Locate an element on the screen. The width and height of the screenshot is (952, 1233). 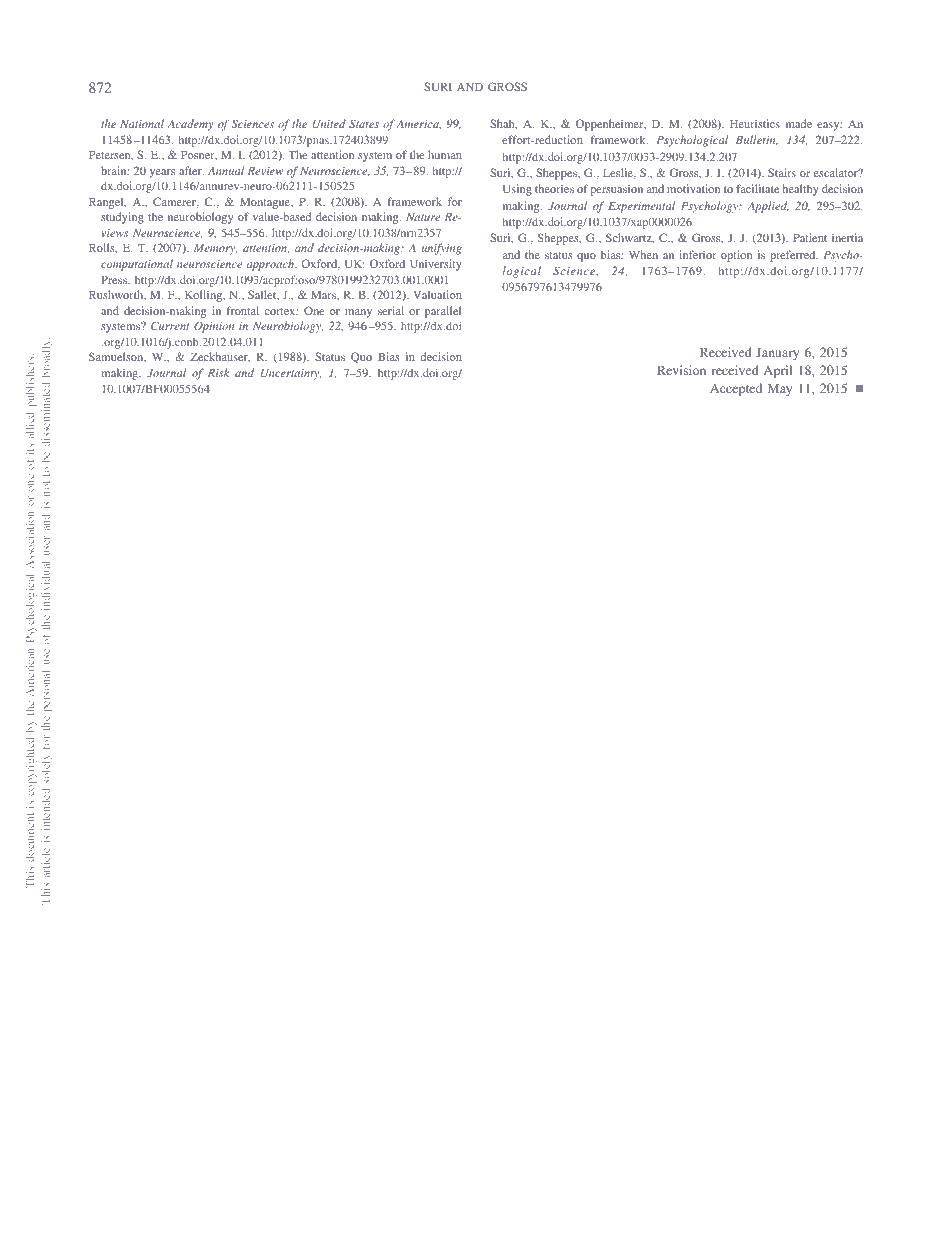
Using is located at coordinates (517, 190).
